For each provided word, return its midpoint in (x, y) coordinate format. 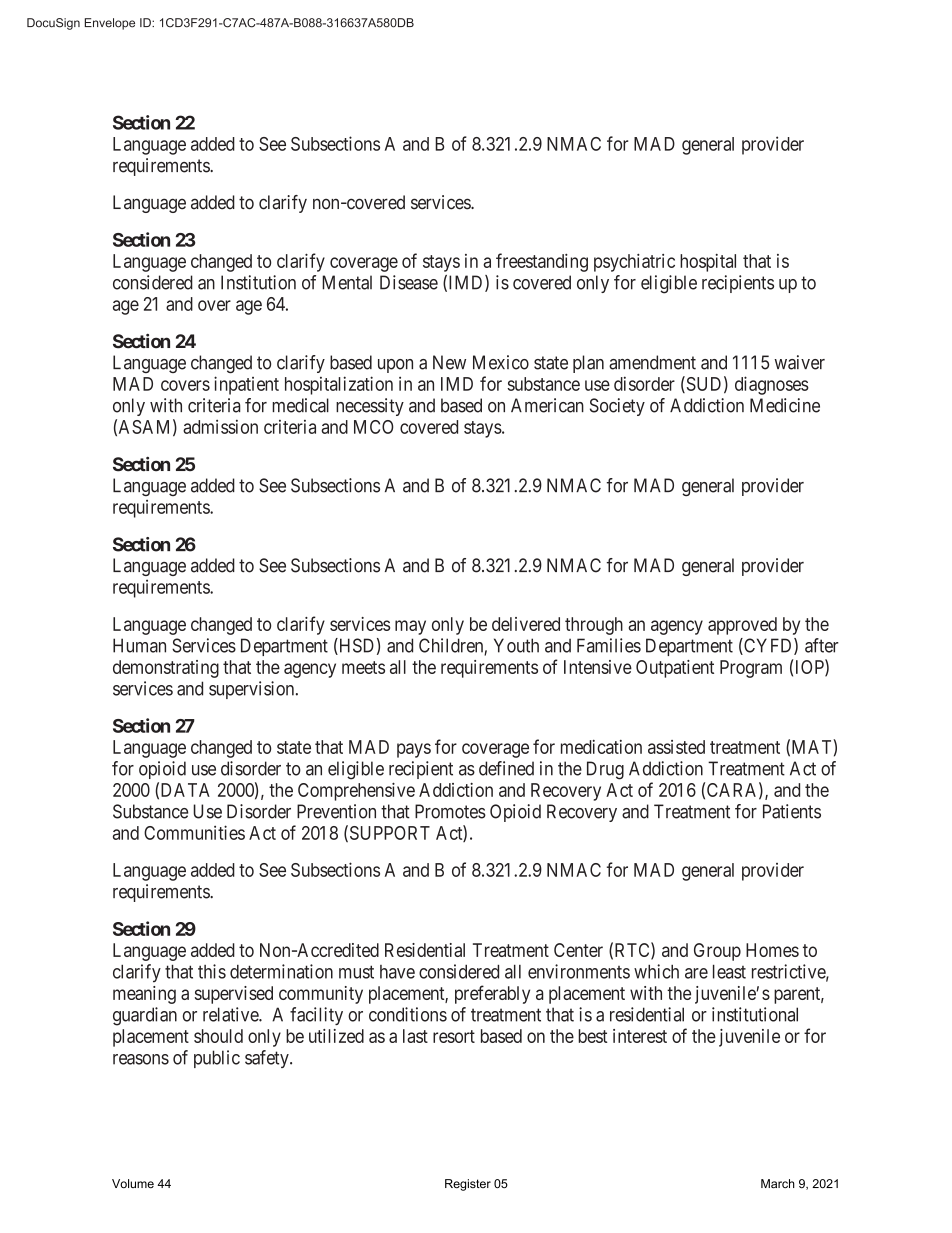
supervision (253, 690)
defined (506, 768)
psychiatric (634, 263)
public (217, 1059)
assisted (676, 747)
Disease (409, 282)
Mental (347, 282)
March (778, 1183)
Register (468, 1185)
